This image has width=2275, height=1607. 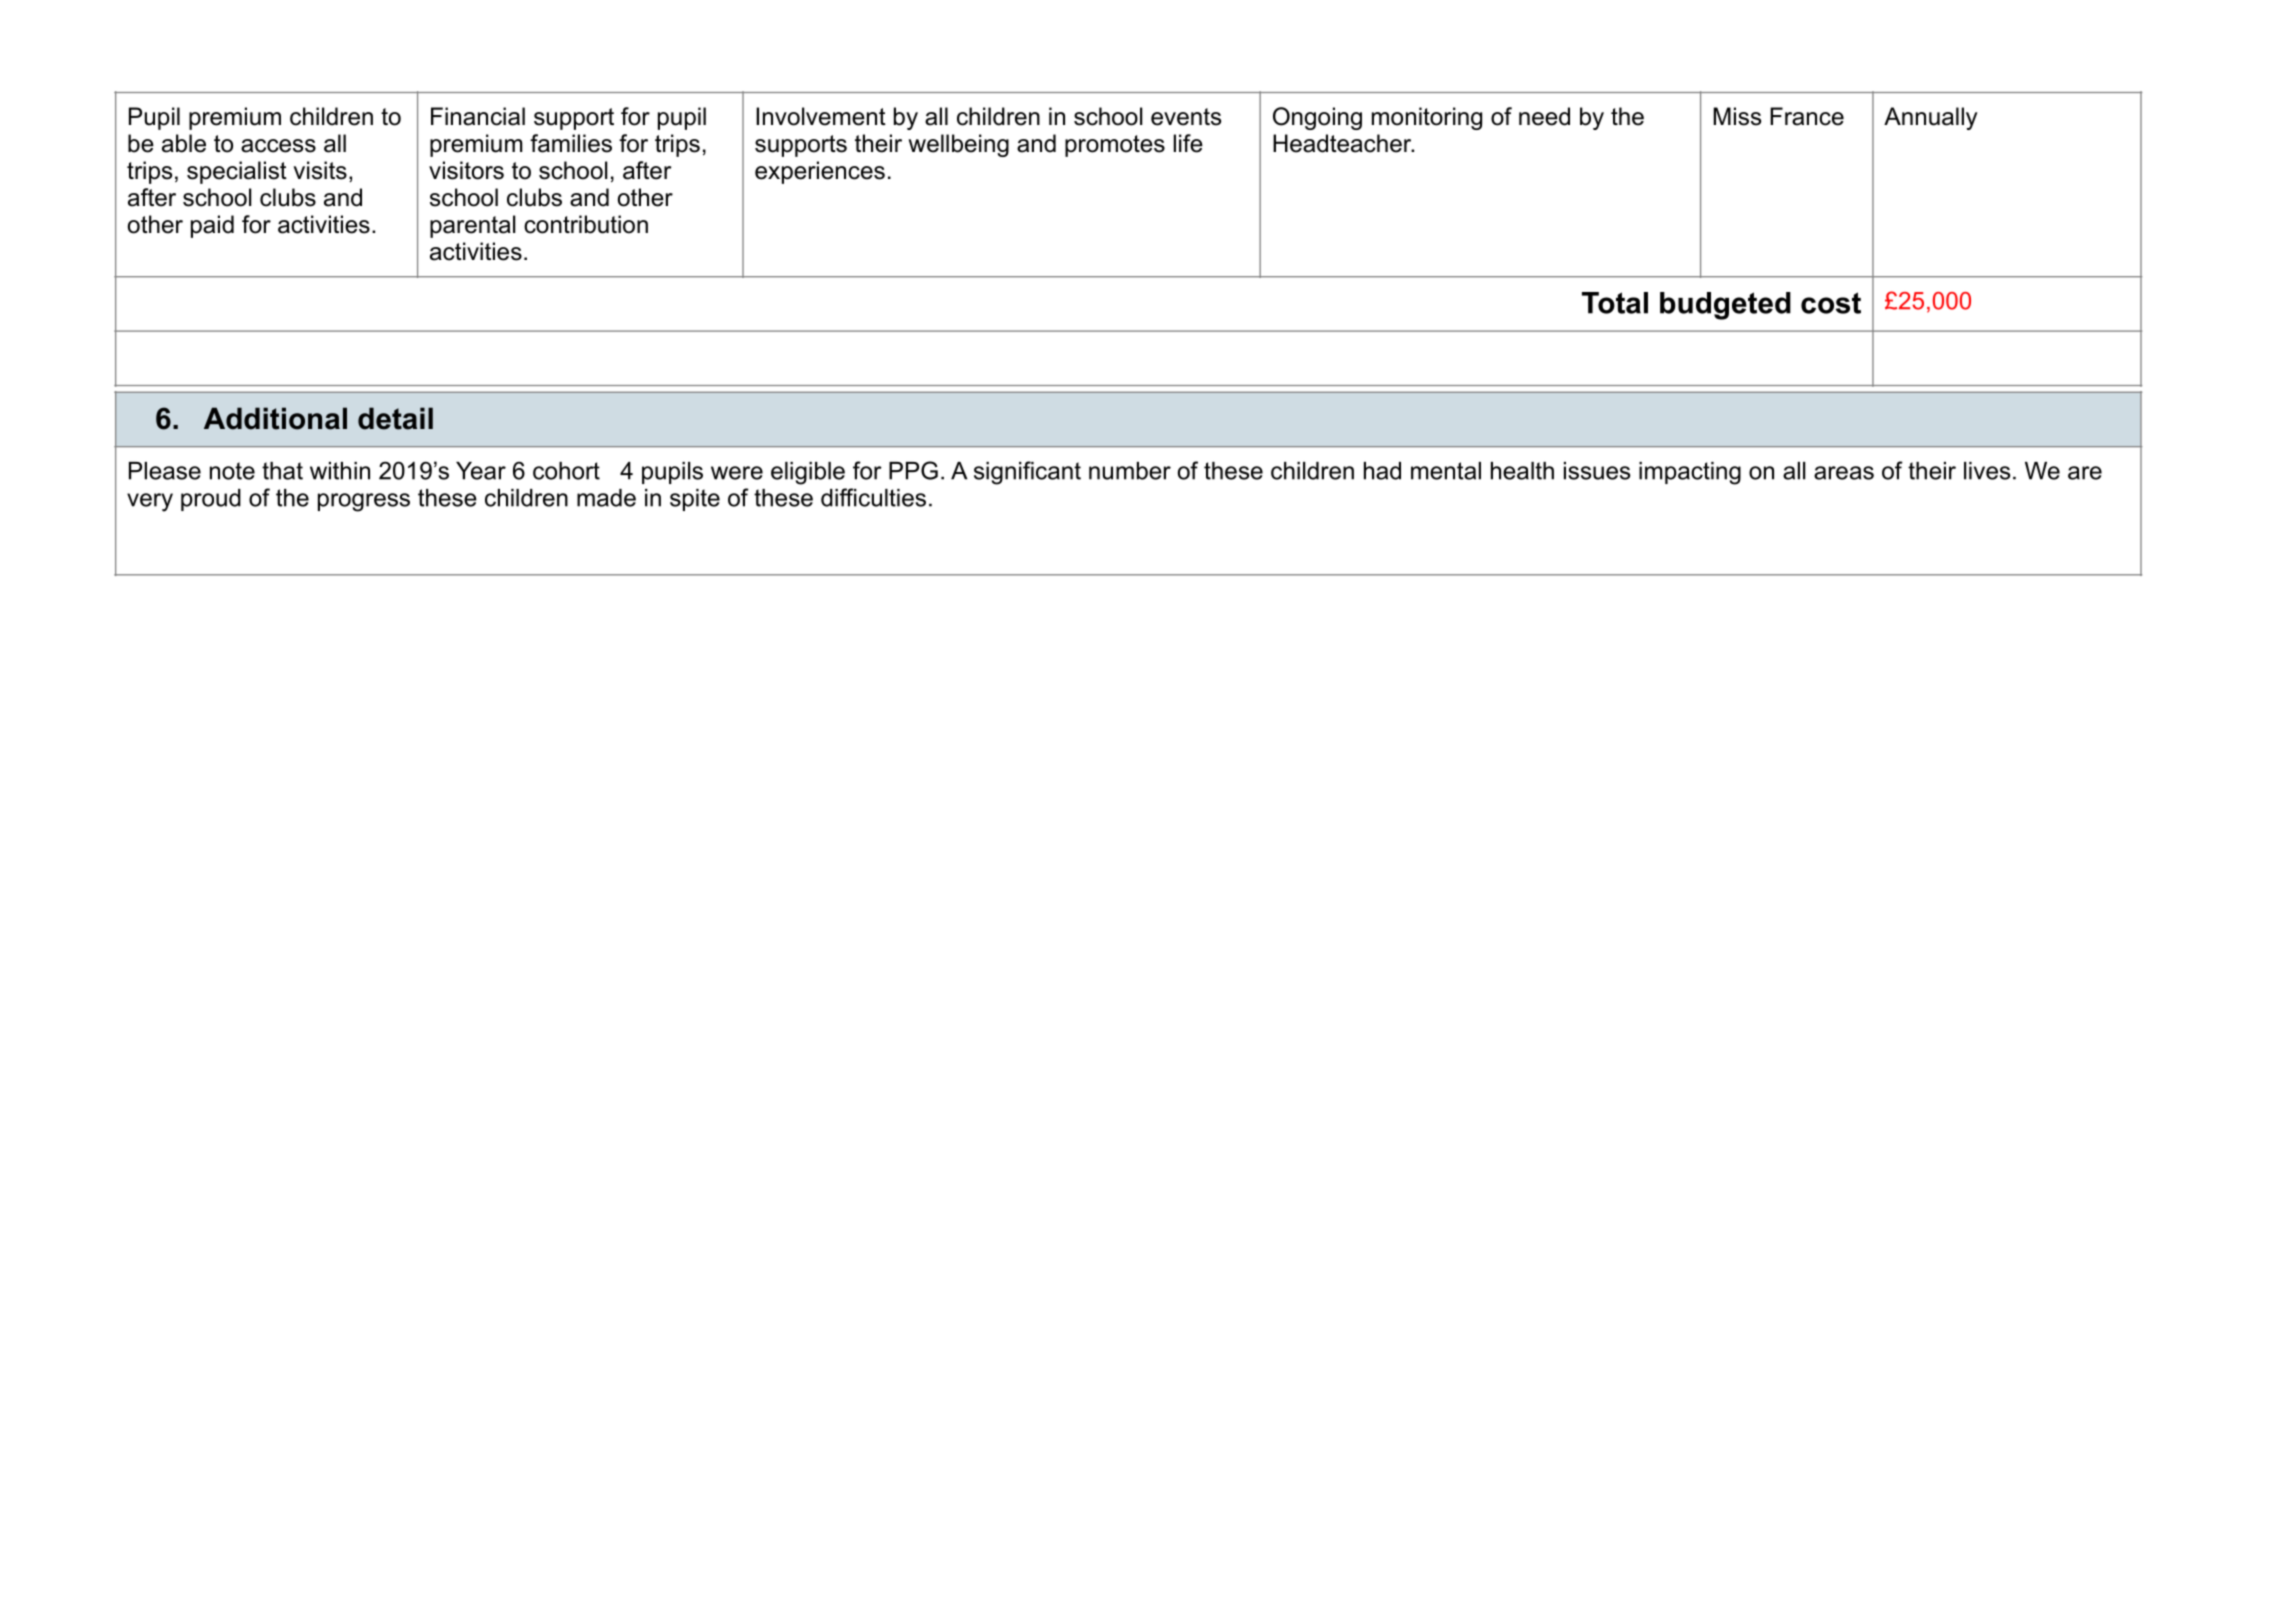 I want to click on cost, so click(x=1831, y=303).
